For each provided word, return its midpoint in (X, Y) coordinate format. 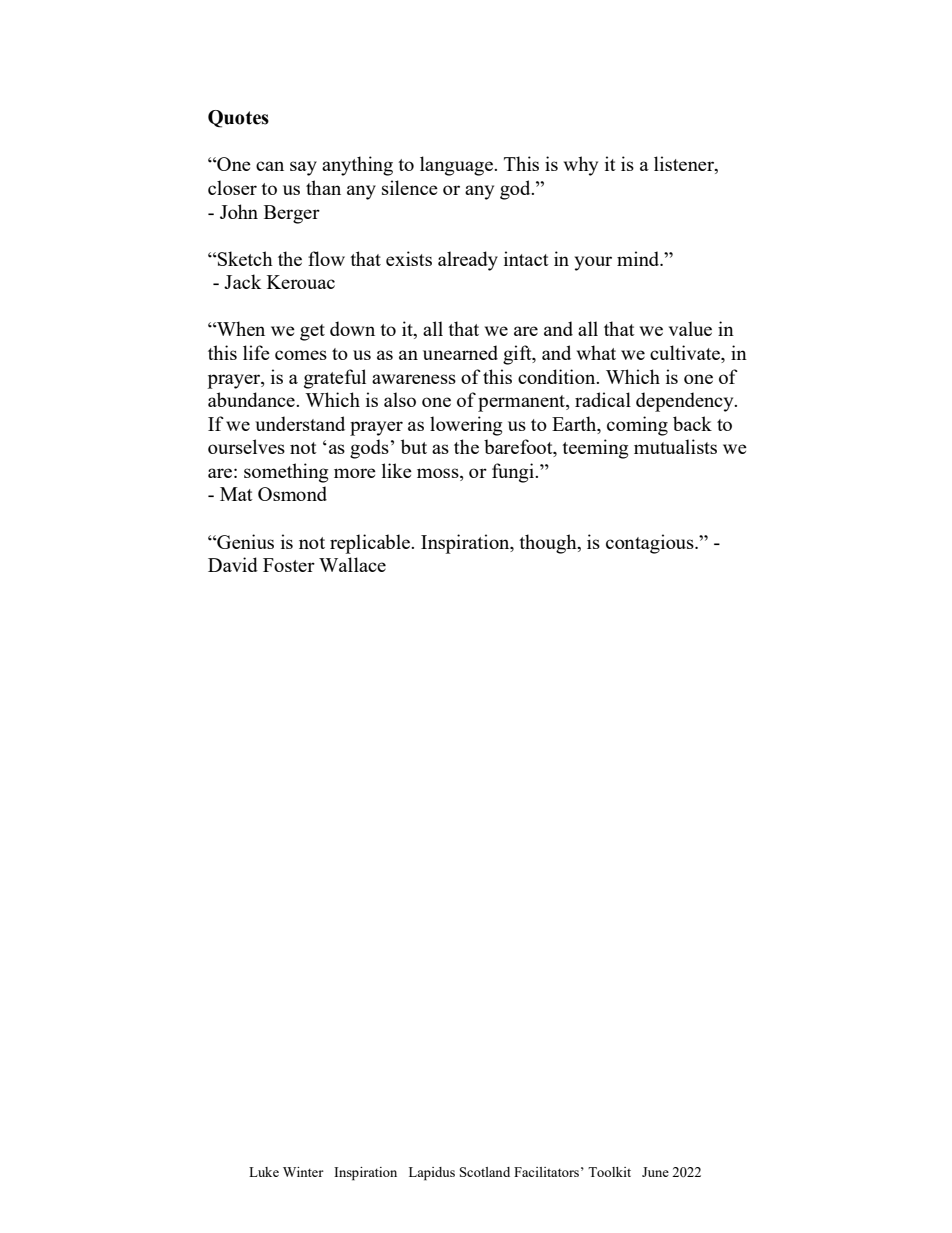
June (655, 1172)
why (581, 166)
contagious (651, 544)
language (457, 166)
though (549, 544)
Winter (303, 1172)
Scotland (485, 1172)
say (303, 168)
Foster (289, 565)
